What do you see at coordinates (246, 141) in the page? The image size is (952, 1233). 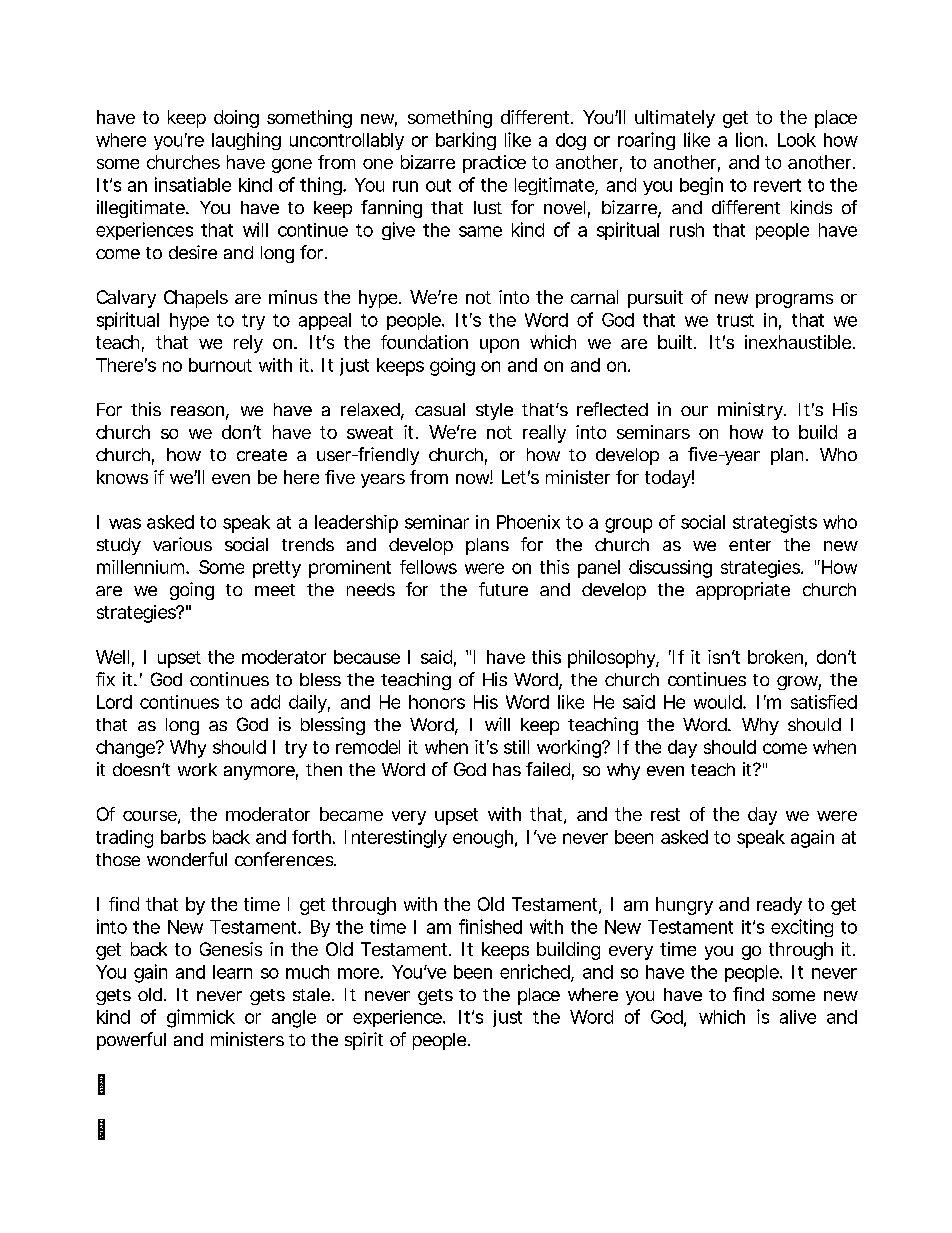 I see `laughing` at bounding box center [246, 141].
